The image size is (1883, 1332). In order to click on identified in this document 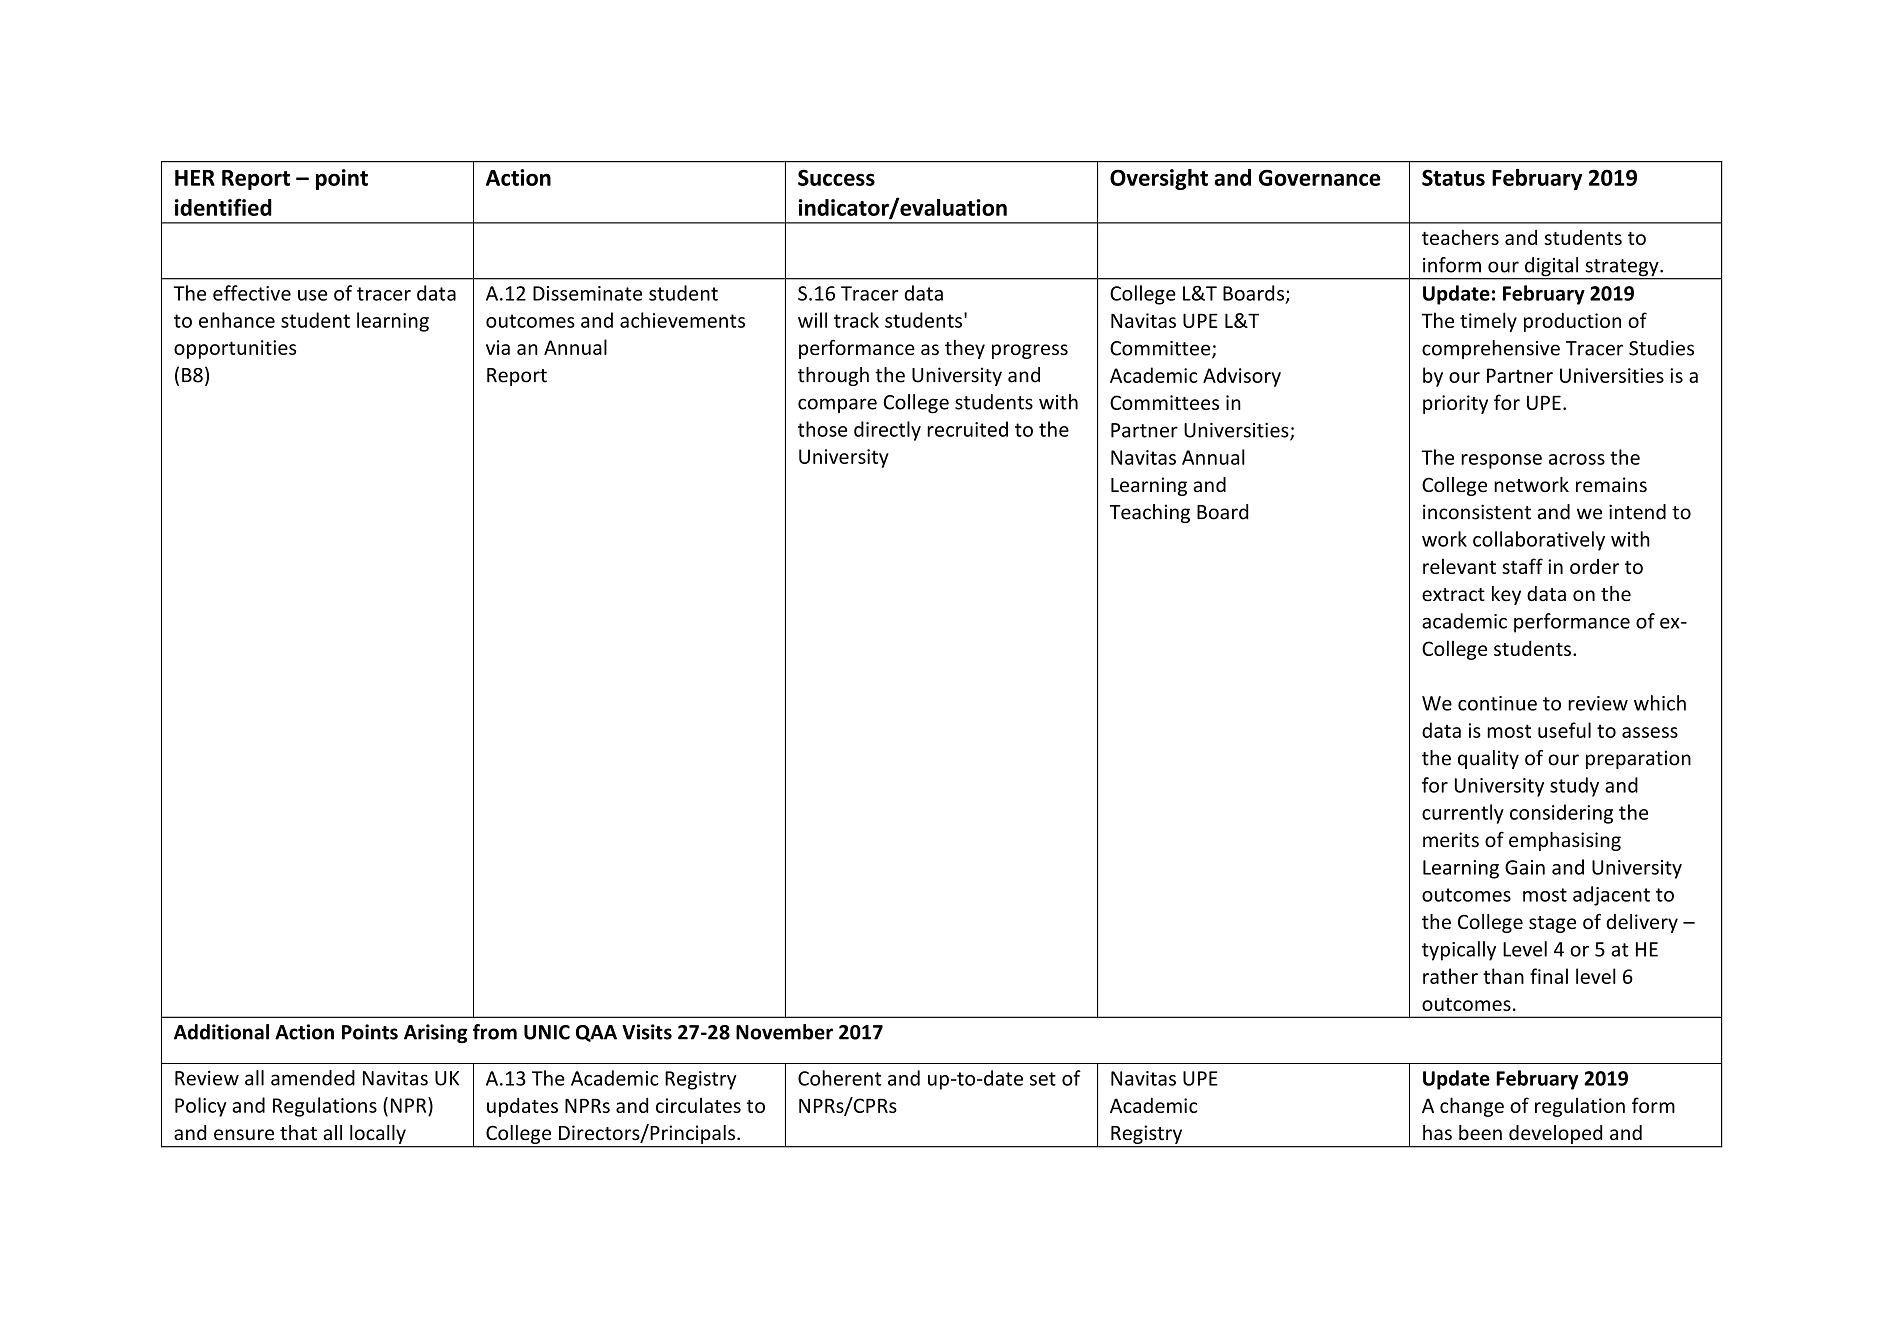, I will do `click(223, 207)`.
